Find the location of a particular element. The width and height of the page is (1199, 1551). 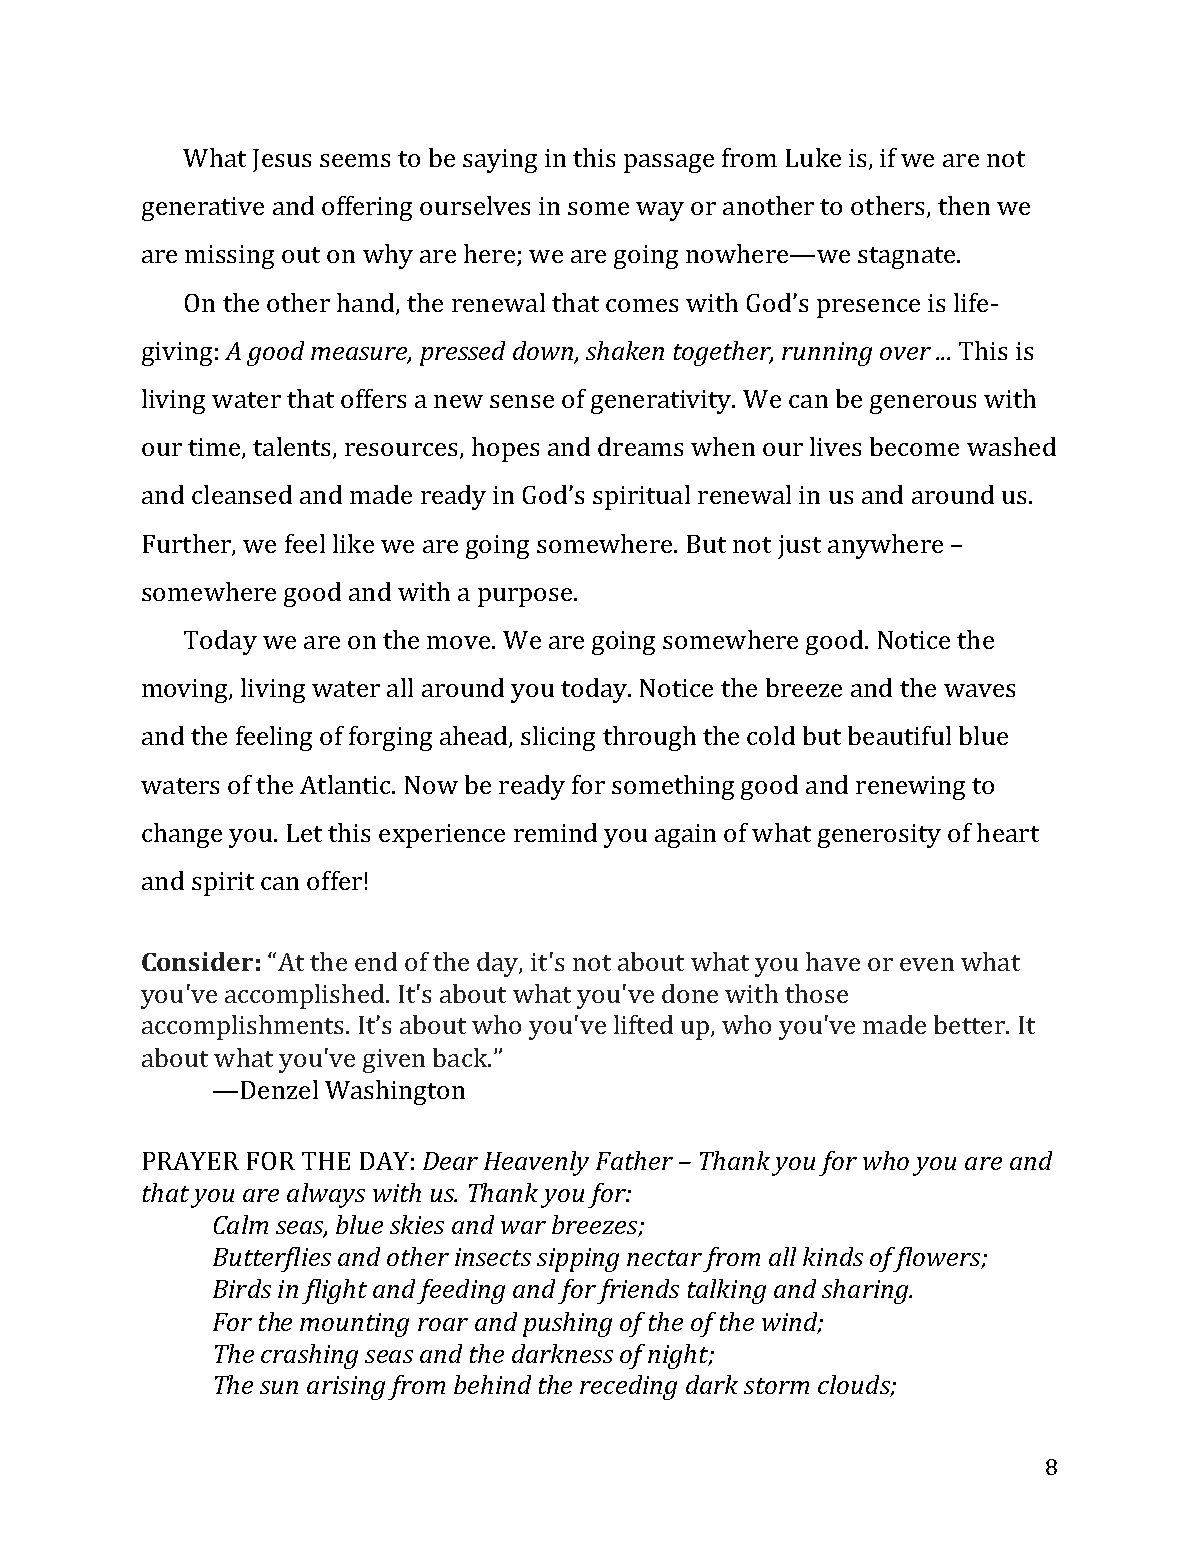

dreams is located at coordinates (640, 446).
